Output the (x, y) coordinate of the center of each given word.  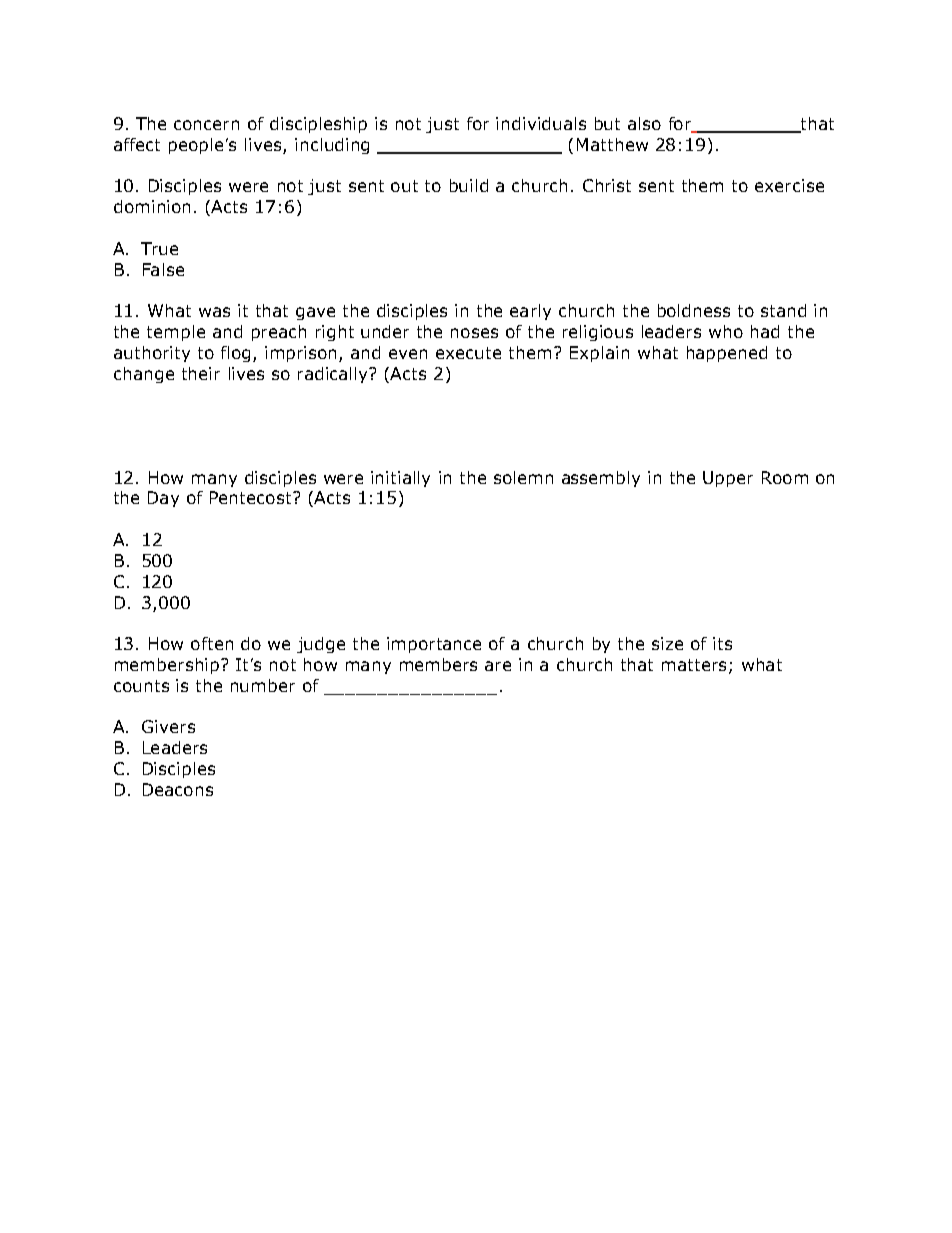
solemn (523, 477)
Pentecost (252, 497)
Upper (728, 479)
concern (206, 125)
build (469, 185)
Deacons (178, 789)
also (644, 123)
